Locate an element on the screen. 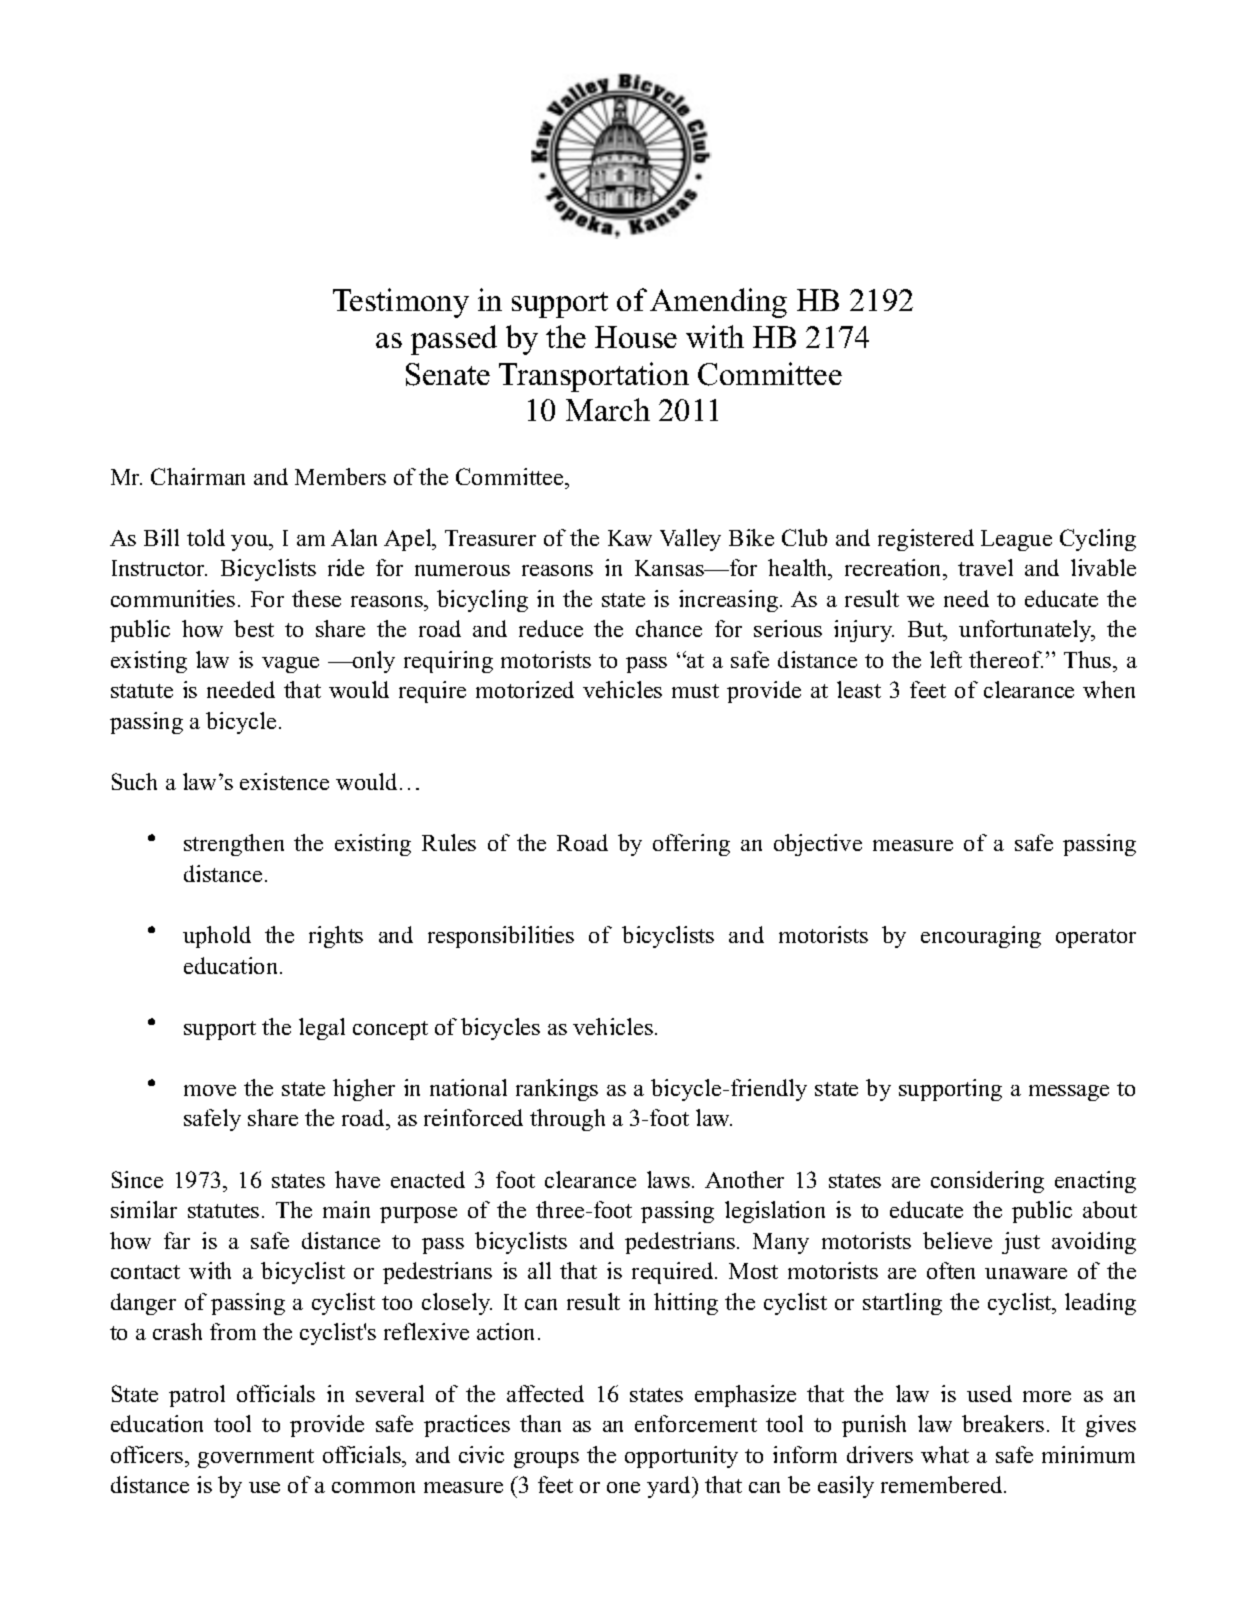  Testimony is located at coordinates (401, 303).
